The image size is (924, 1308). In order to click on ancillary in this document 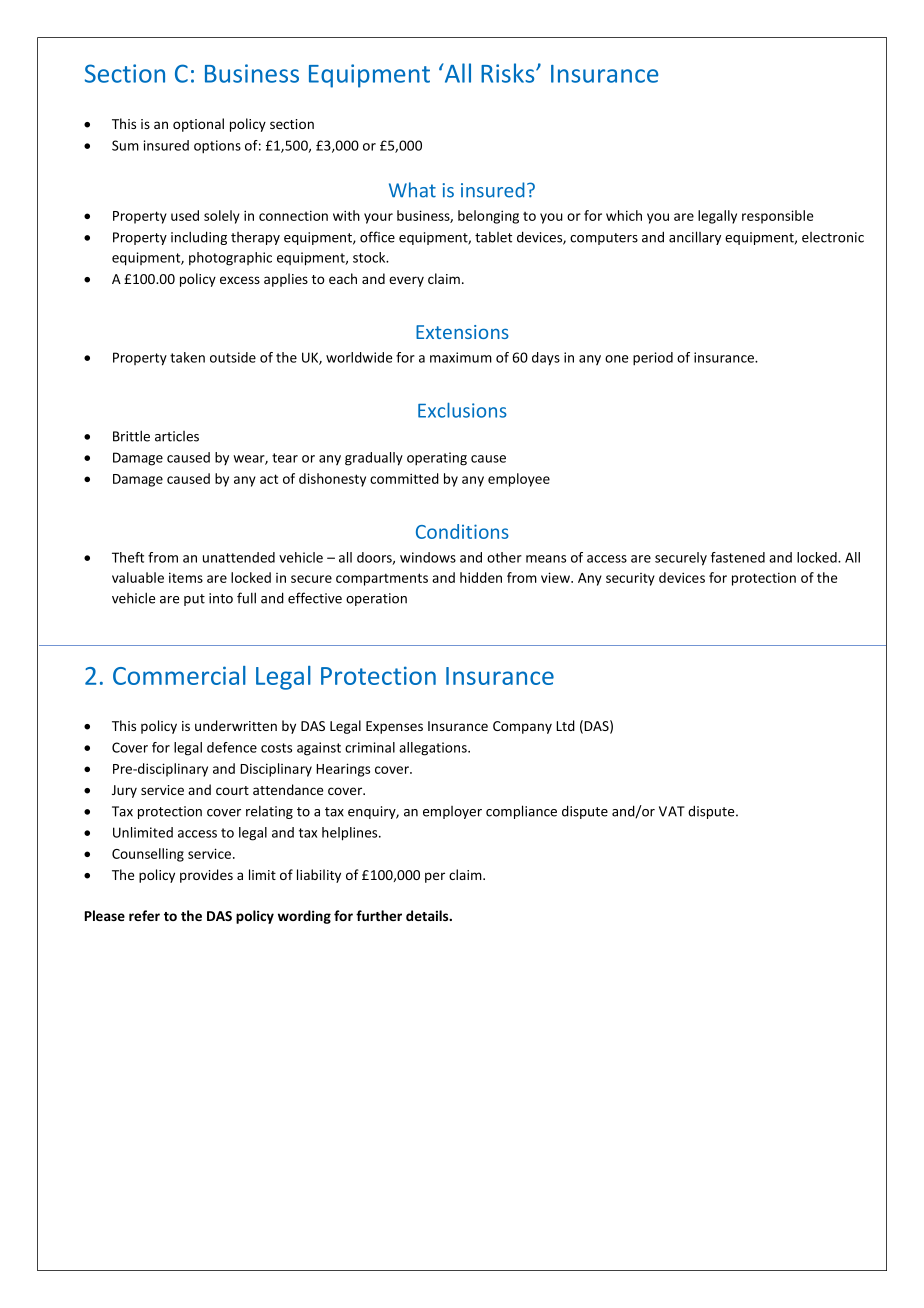, I will do `click(695, 238)`.
